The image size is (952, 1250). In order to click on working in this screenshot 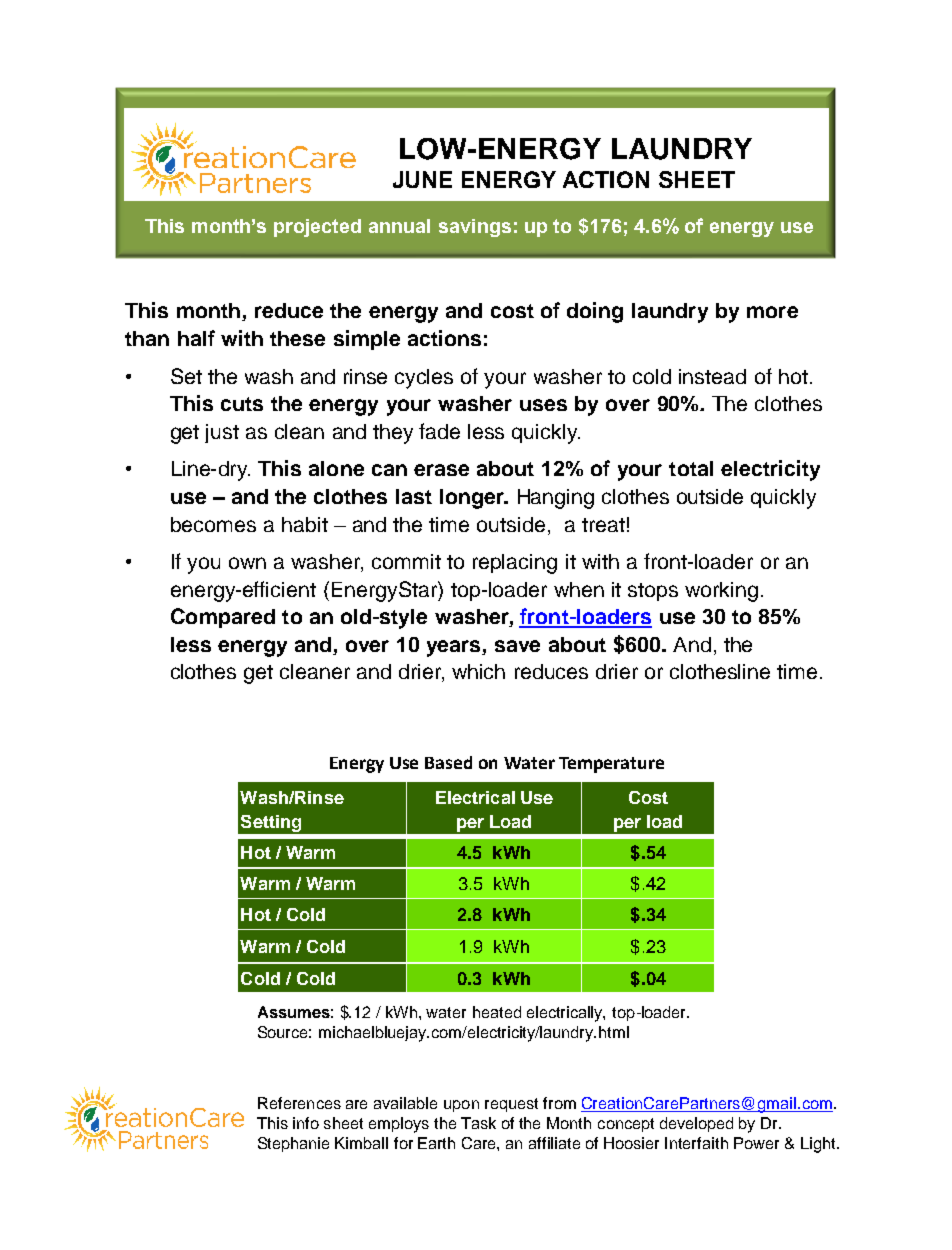, I will do `click(721, 592)`.
